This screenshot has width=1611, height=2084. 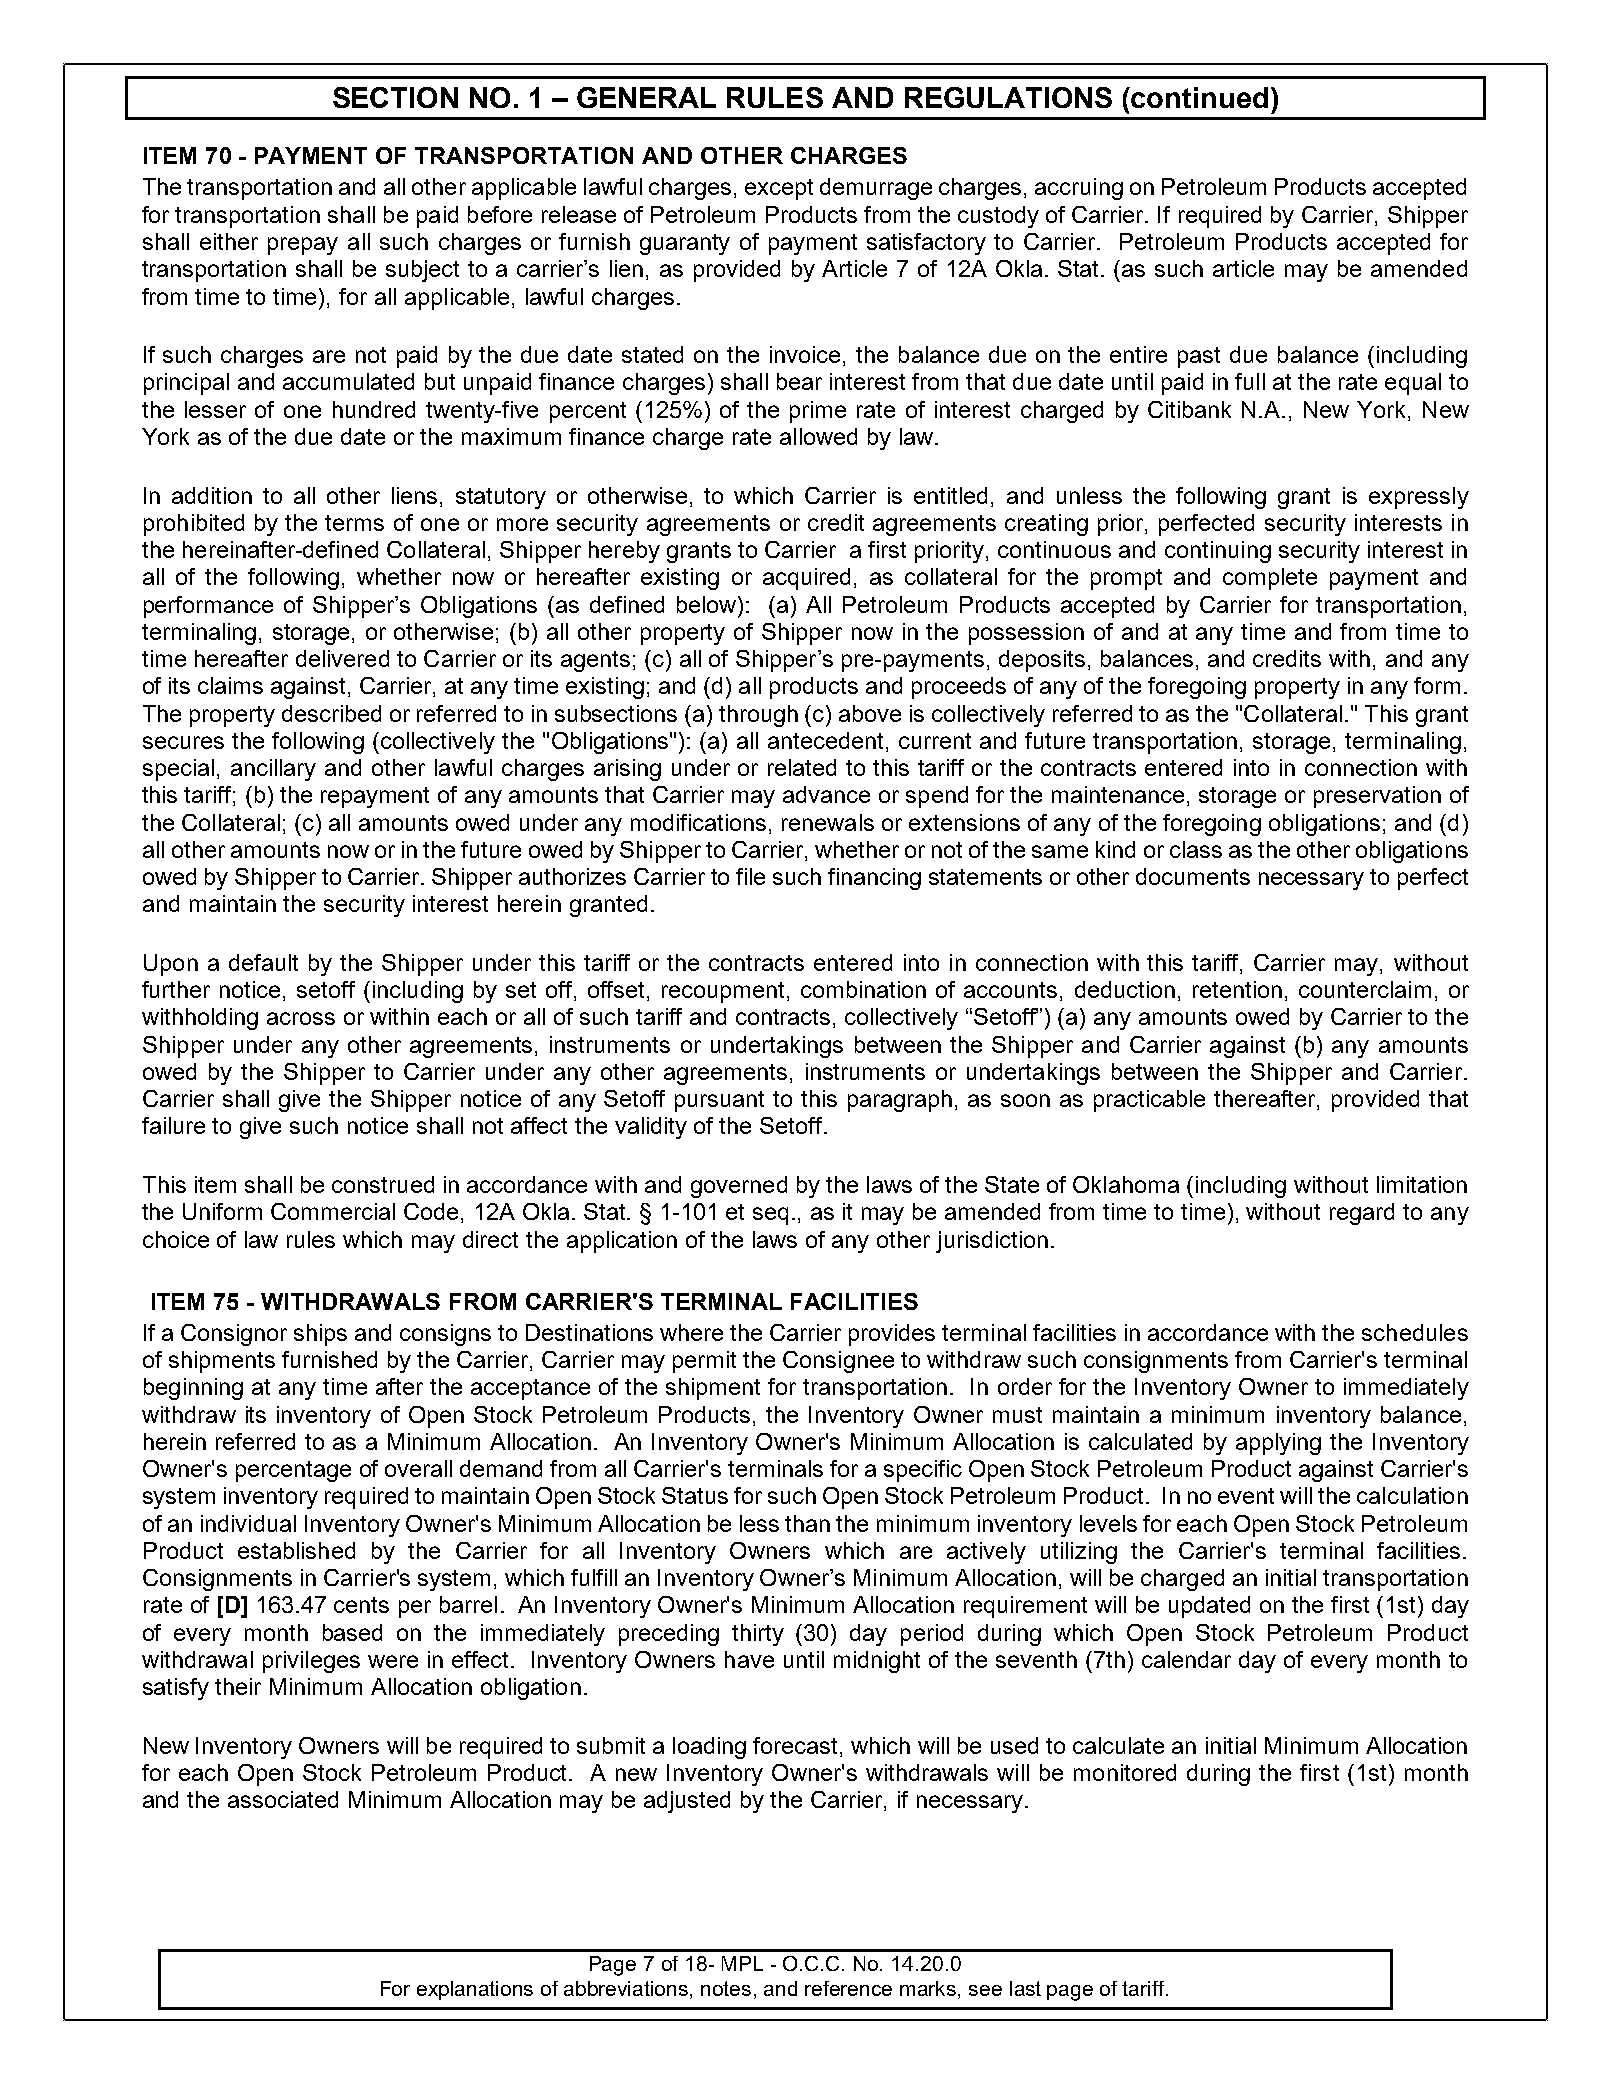 I want to click on provides, so click(x=892, y=1335).
